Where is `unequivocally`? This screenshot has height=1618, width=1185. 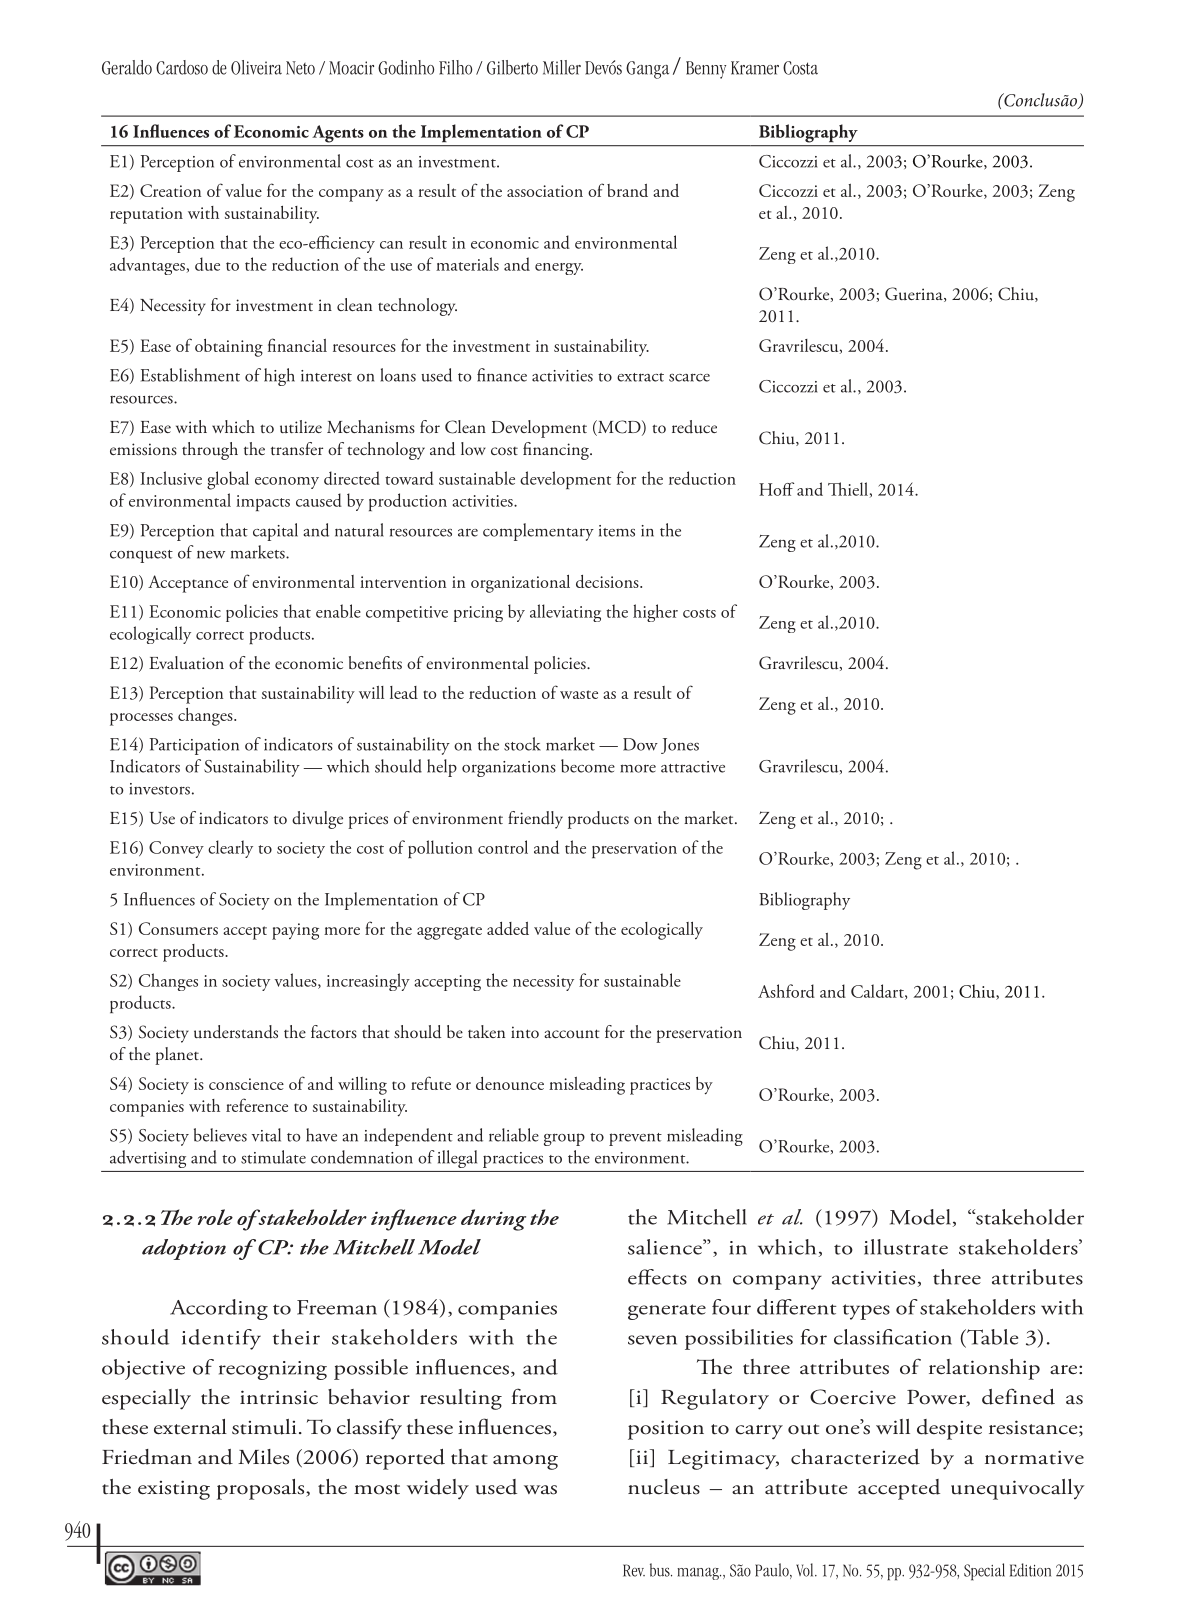
unequivocally is located at coordinates (1018, 1489).
